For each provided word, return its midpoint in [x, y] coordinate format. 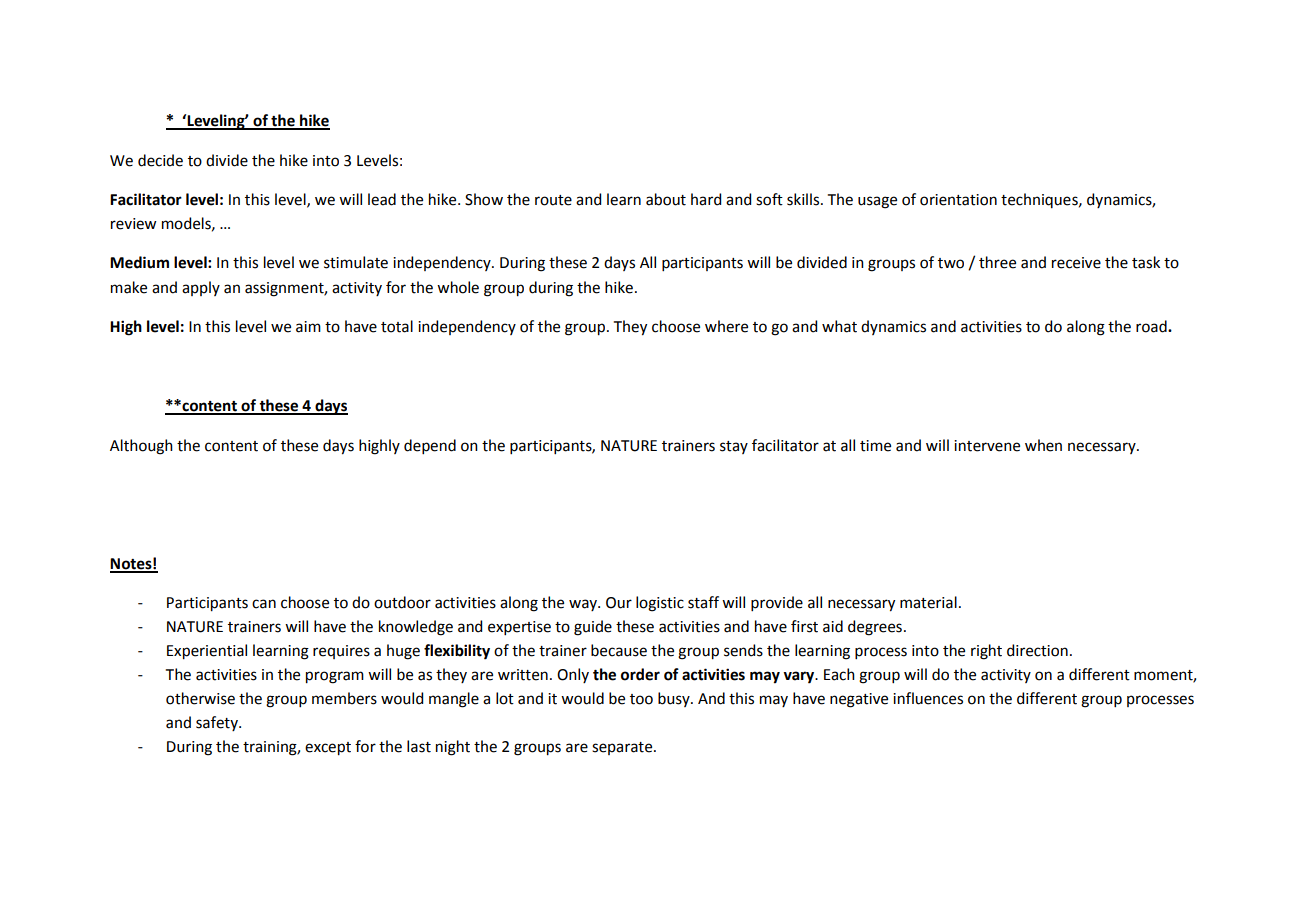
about [666, 199]
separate [623, 748]
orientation [958, 200]
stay [734, 447]
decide [160, 160]
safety [218, 723]
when [1043, 445]
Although [141, 447]
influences [928, 698]
